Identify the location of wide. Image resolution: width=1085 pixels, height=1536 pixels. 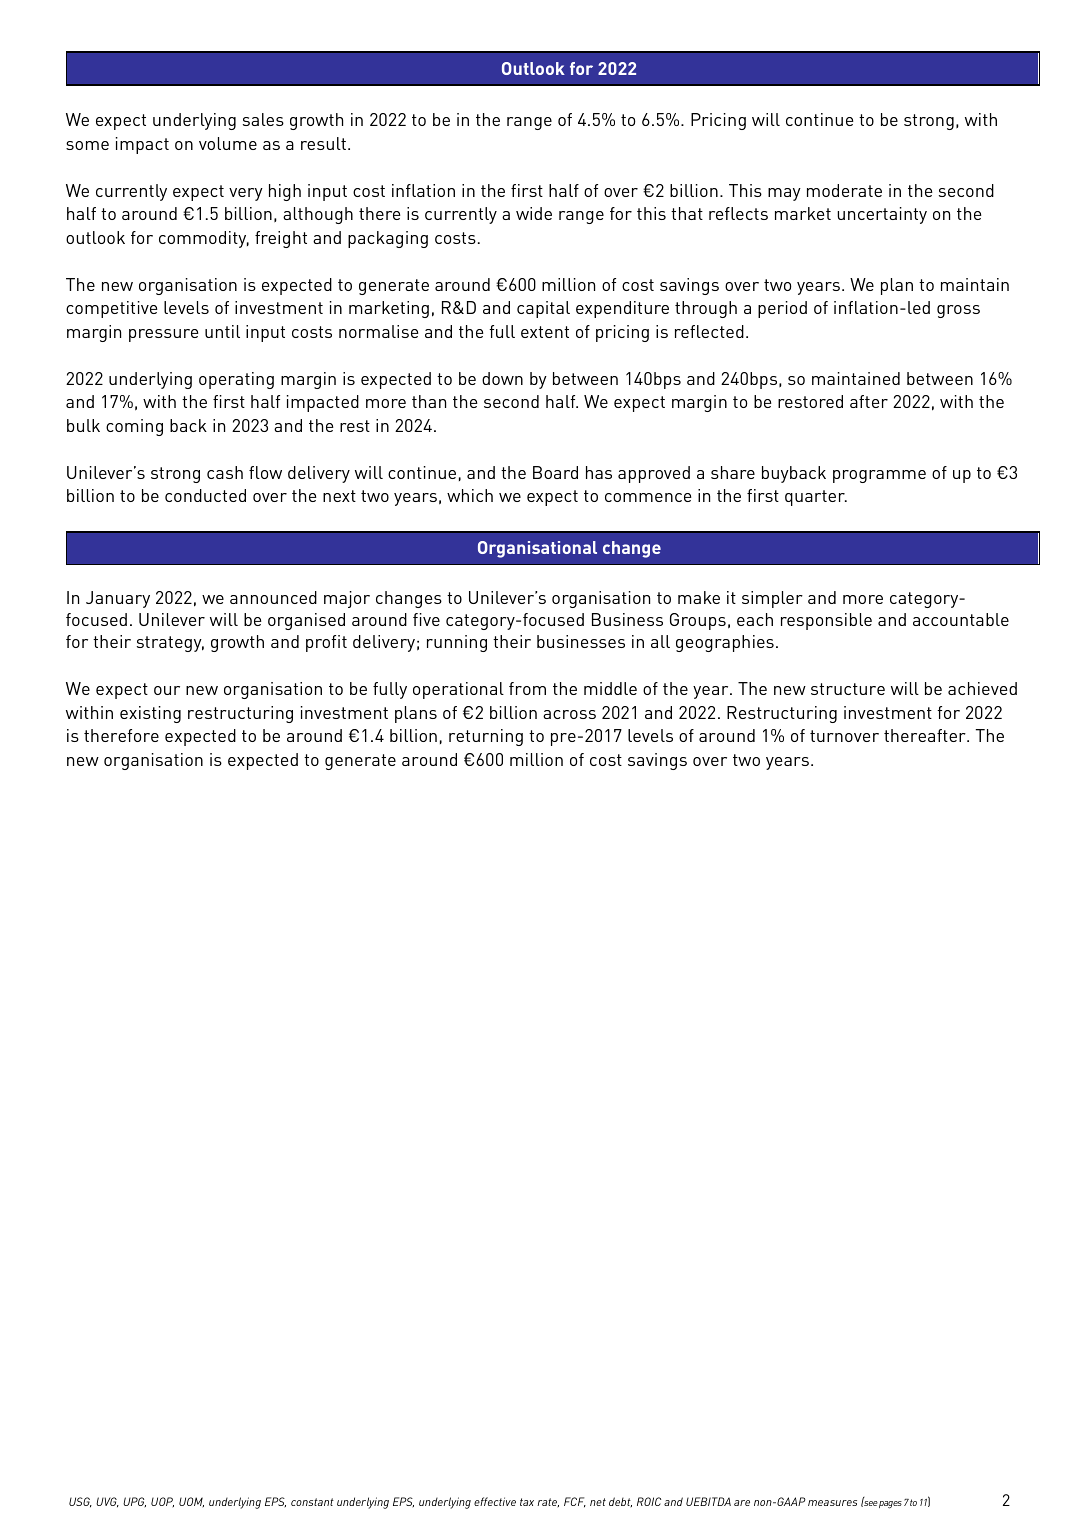
(534, 213).
